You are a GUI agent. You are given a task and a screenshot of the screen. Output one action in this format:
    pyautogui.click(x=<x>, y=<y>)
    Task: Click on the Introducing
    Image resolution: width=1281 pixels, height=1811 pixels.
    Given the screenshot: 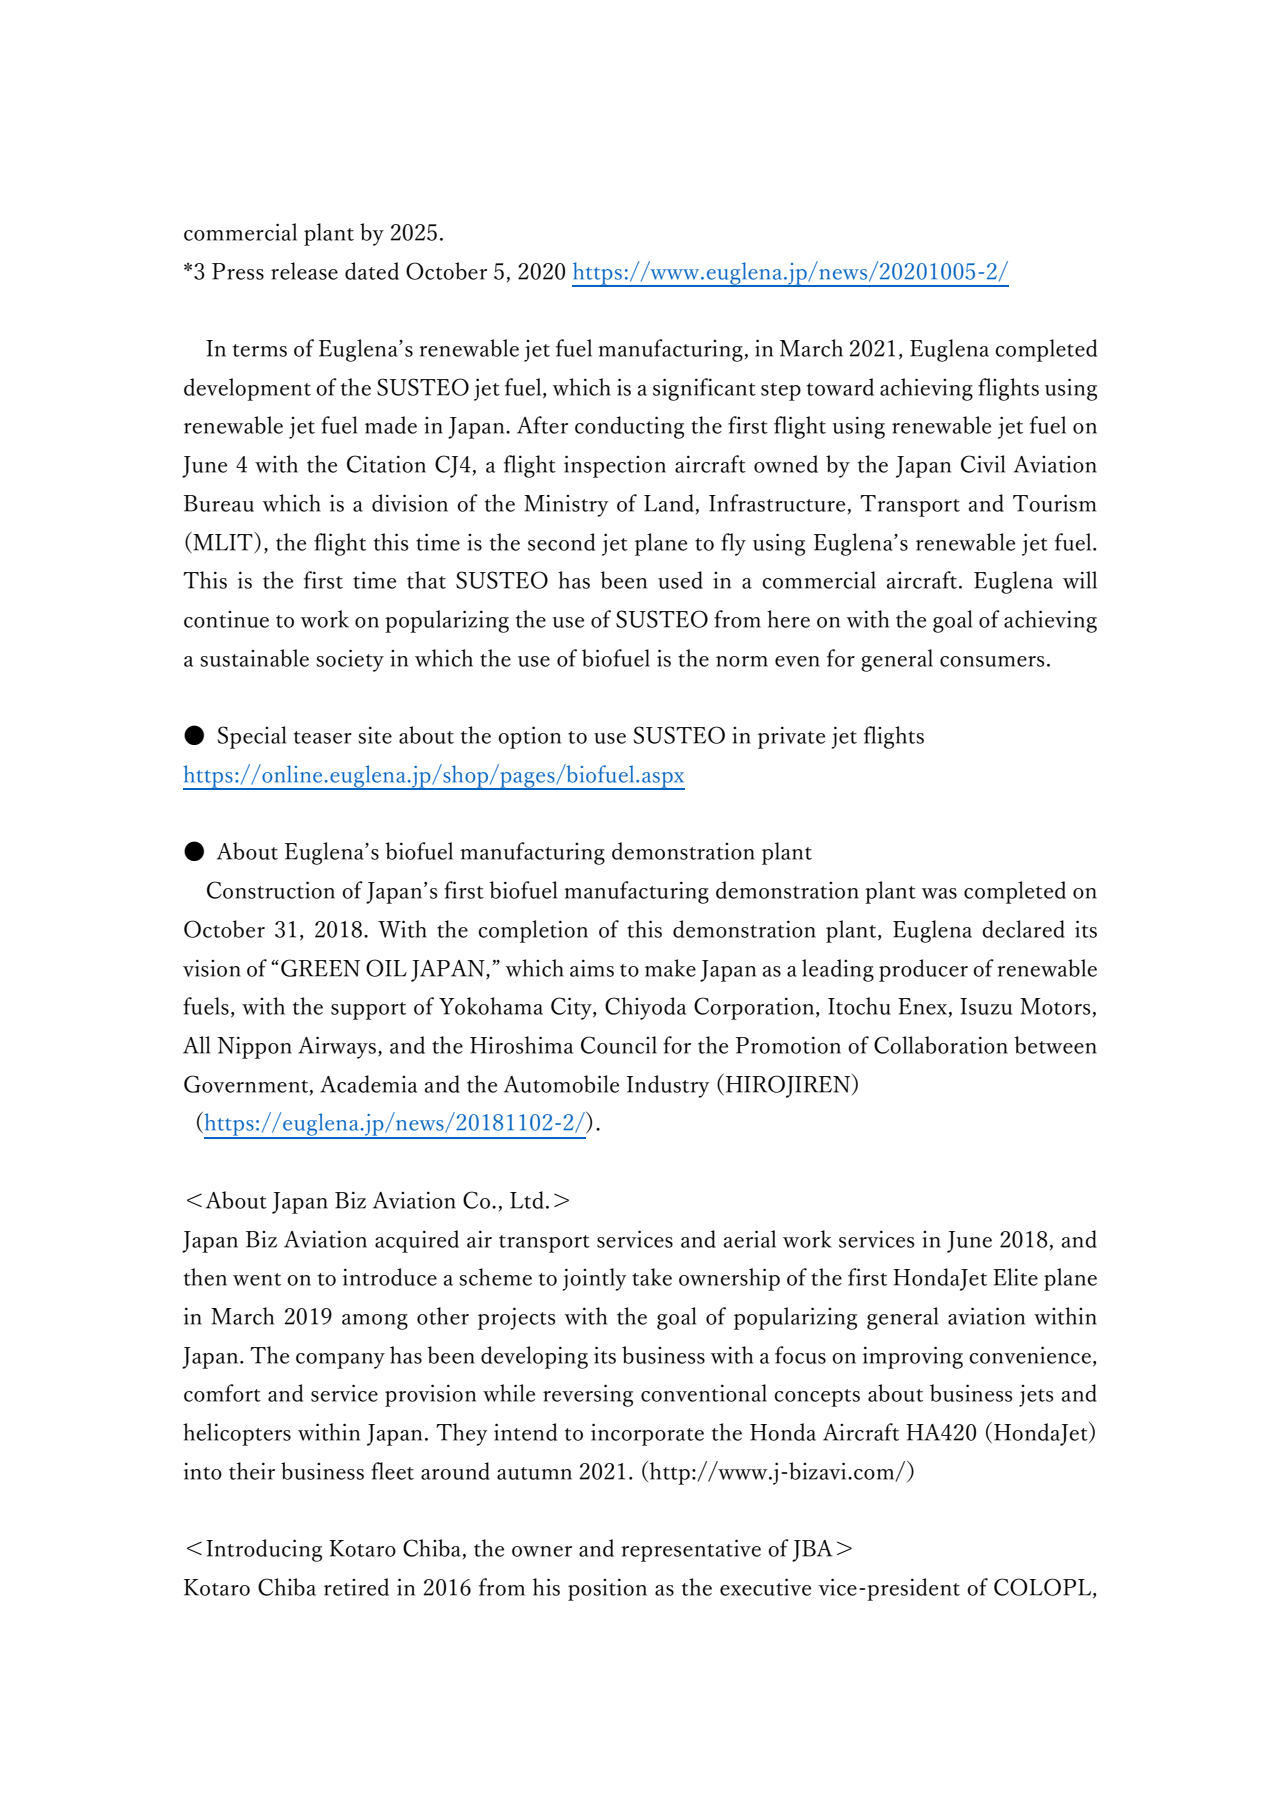 What is the action you would take?
    pyautogui.click(x=264, y=1550)
